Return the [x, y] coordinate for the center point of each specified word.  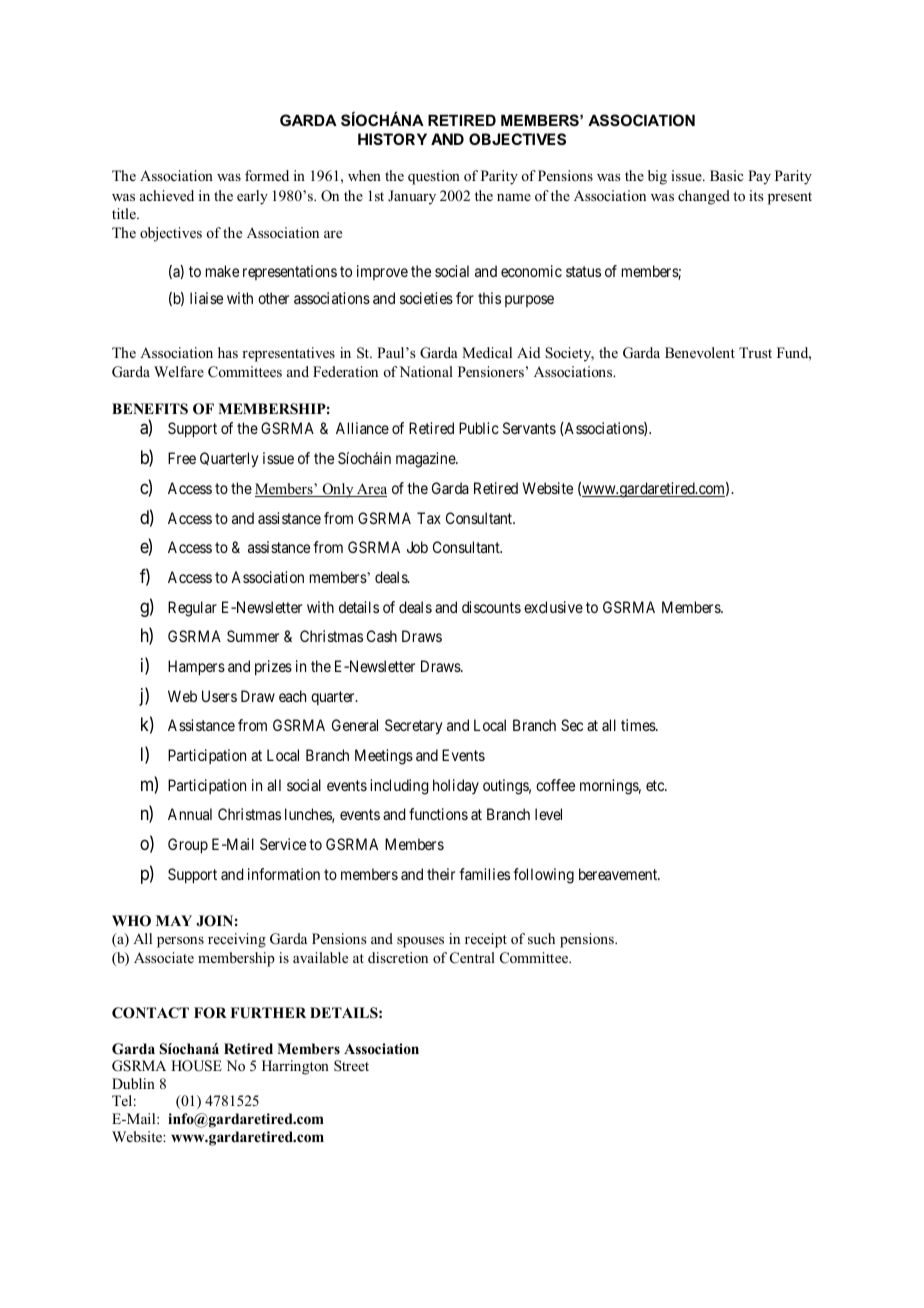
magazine [426, 460]
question [434, 177]
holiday [456, 786]
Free [182, 458]
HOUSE [196, 1066]
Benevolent [700, 352]
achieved [167, 195]
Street [351, 1065]
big [657, 177]
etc [656, 785]
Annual [190, 814]
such [541, 938]
